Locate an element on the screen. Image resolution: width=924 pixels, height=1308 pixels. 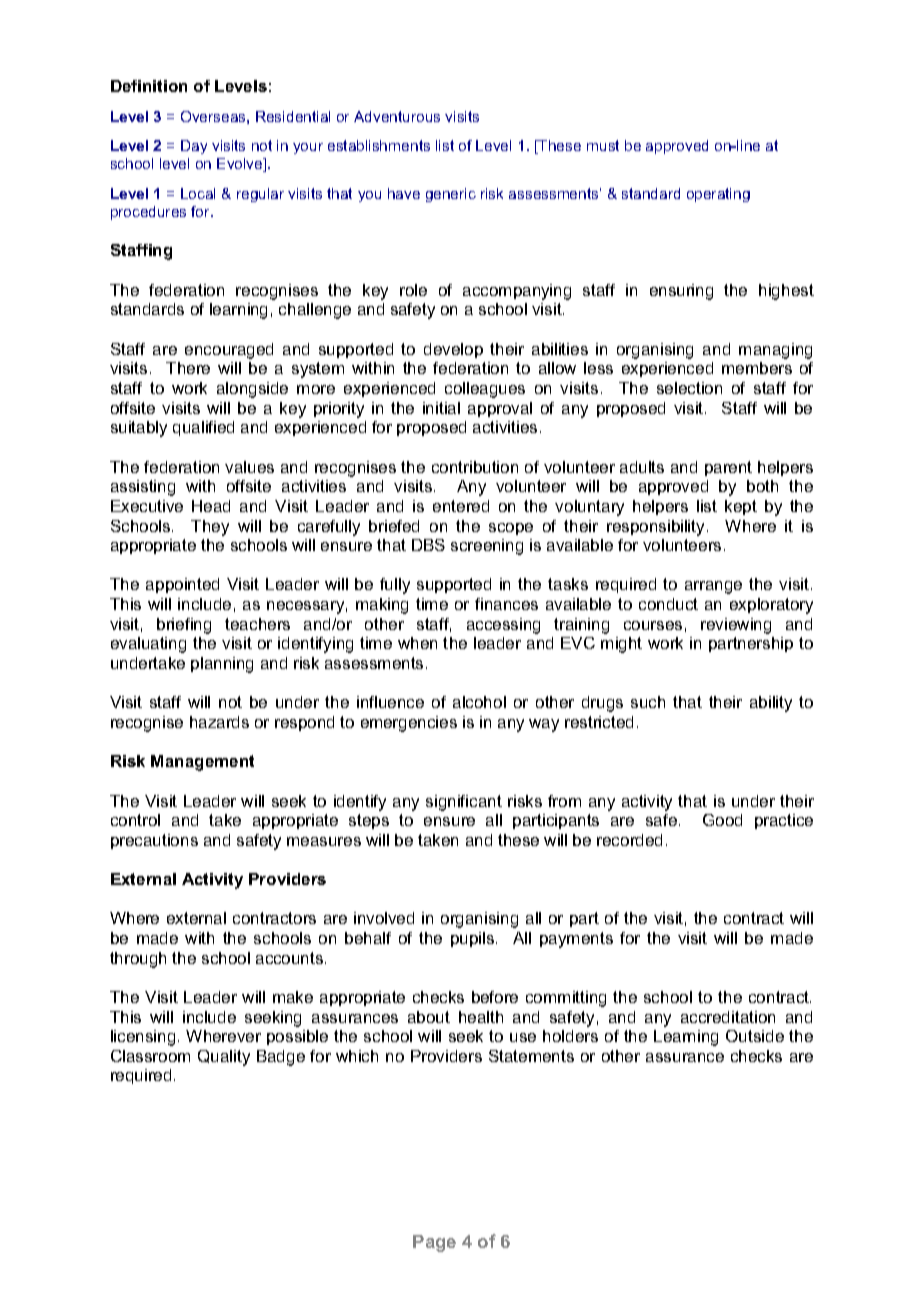
Good is located at coordinates (722, 820).
